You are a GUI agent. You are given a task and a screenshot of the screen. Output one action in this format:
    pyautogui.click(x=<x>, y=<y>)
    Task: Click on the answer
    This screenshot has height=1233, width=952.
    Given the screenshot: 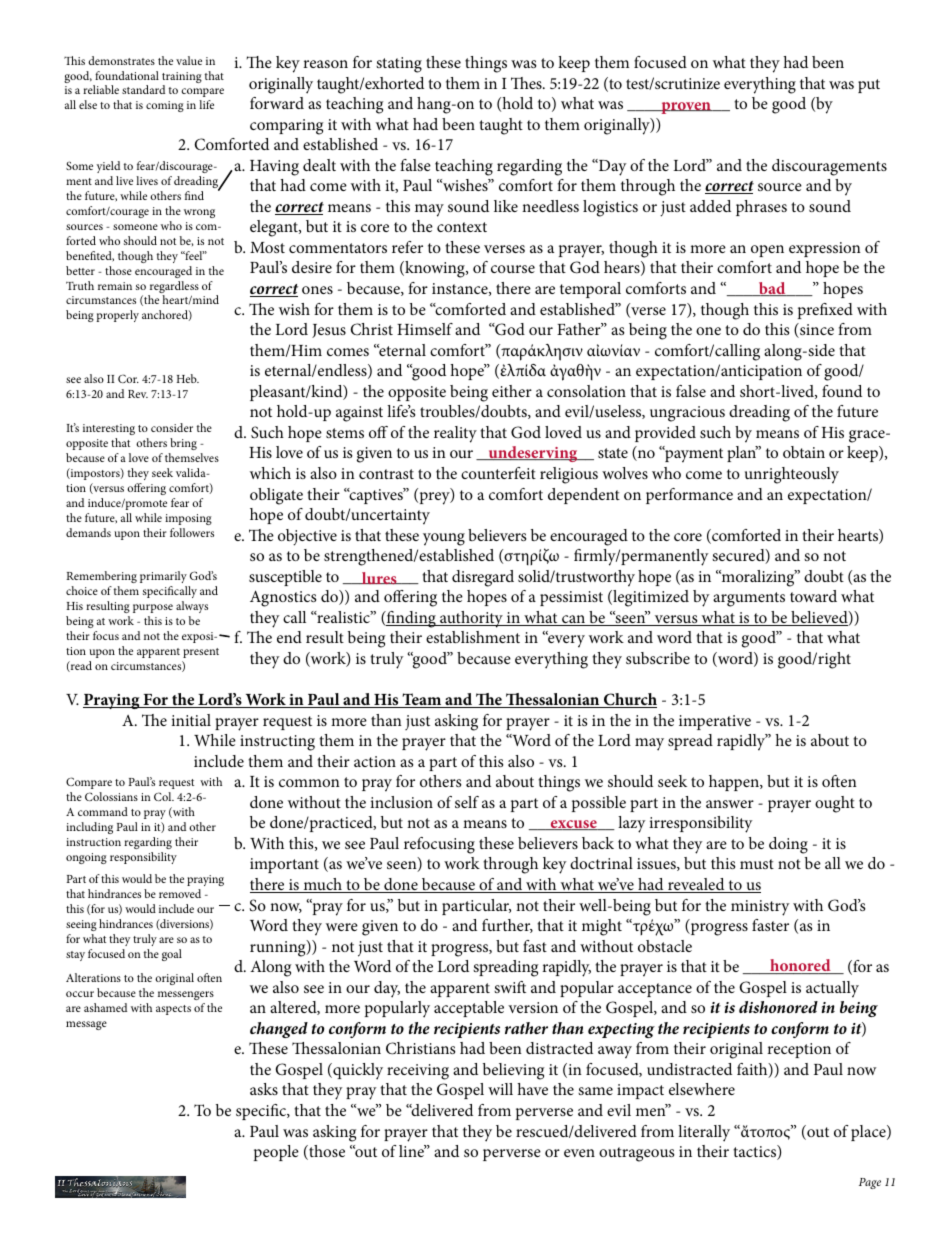 What is the action you would take?
    pyautogui.click(x=730, y=804)
